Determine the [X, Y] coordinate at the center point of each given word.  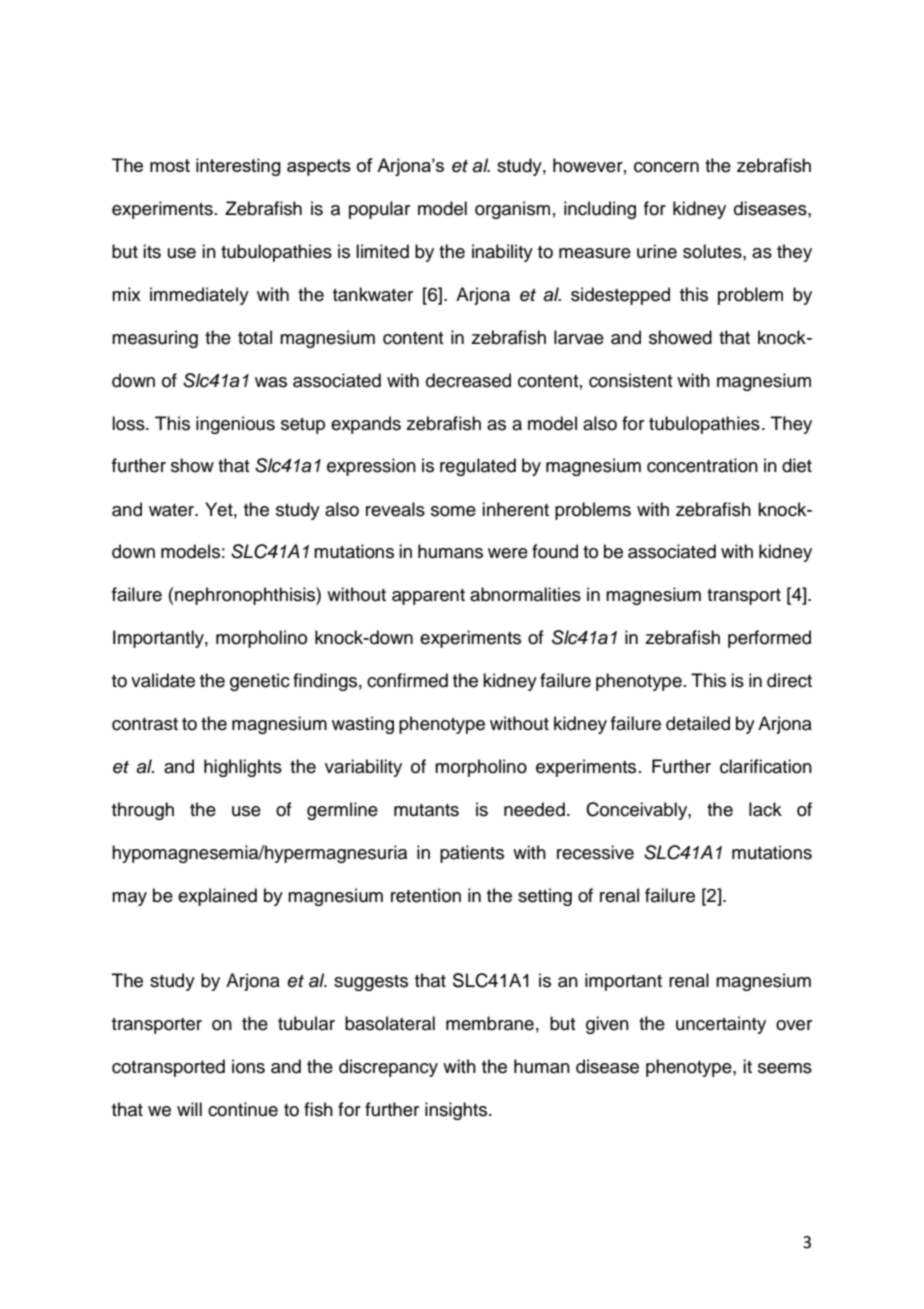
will [189, 1109]
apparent [428, 597]
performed [769, 639]
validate [163, 680]
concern [666, 167]
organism [512, 210]
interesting [238, 167]
